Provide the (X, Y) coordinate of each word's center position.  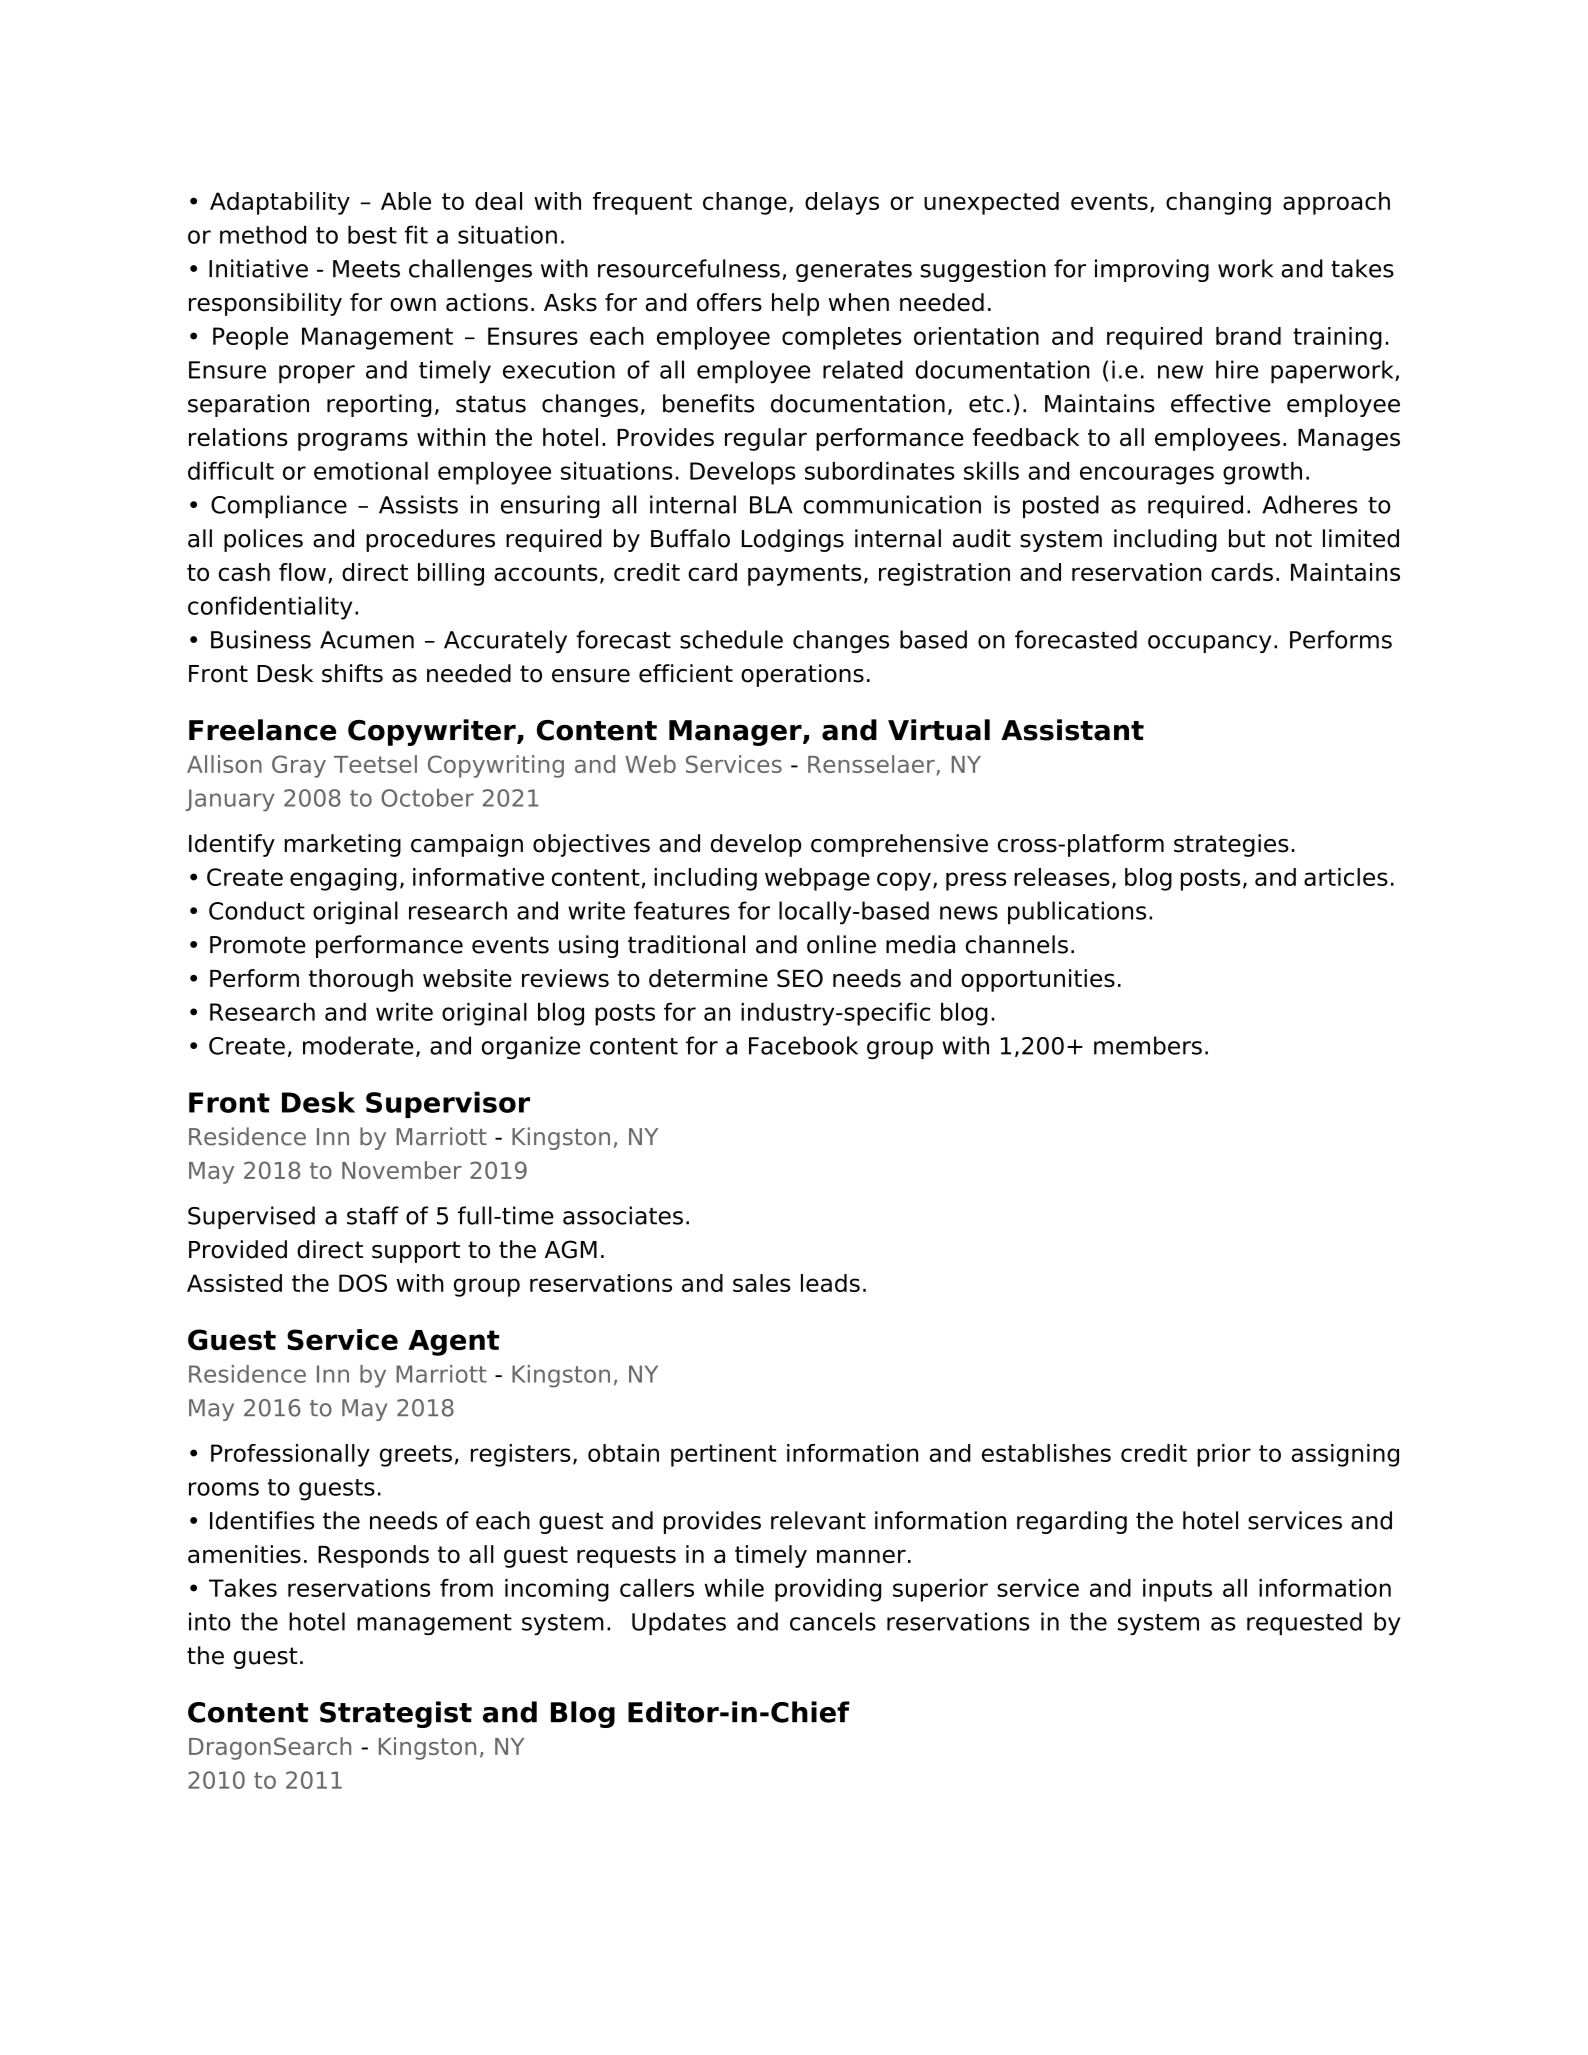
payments (804, 575)
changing (1218, 203)
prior (1224, 1455)
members (1148, 1045)
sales (762, 1283)
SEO (800, 978)
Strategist (396, 1714)
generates (854, 271)
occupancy (1209, 644)
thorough (361, 980)
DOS (363, 1283)
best (372, 234)
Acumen (367, 640)
